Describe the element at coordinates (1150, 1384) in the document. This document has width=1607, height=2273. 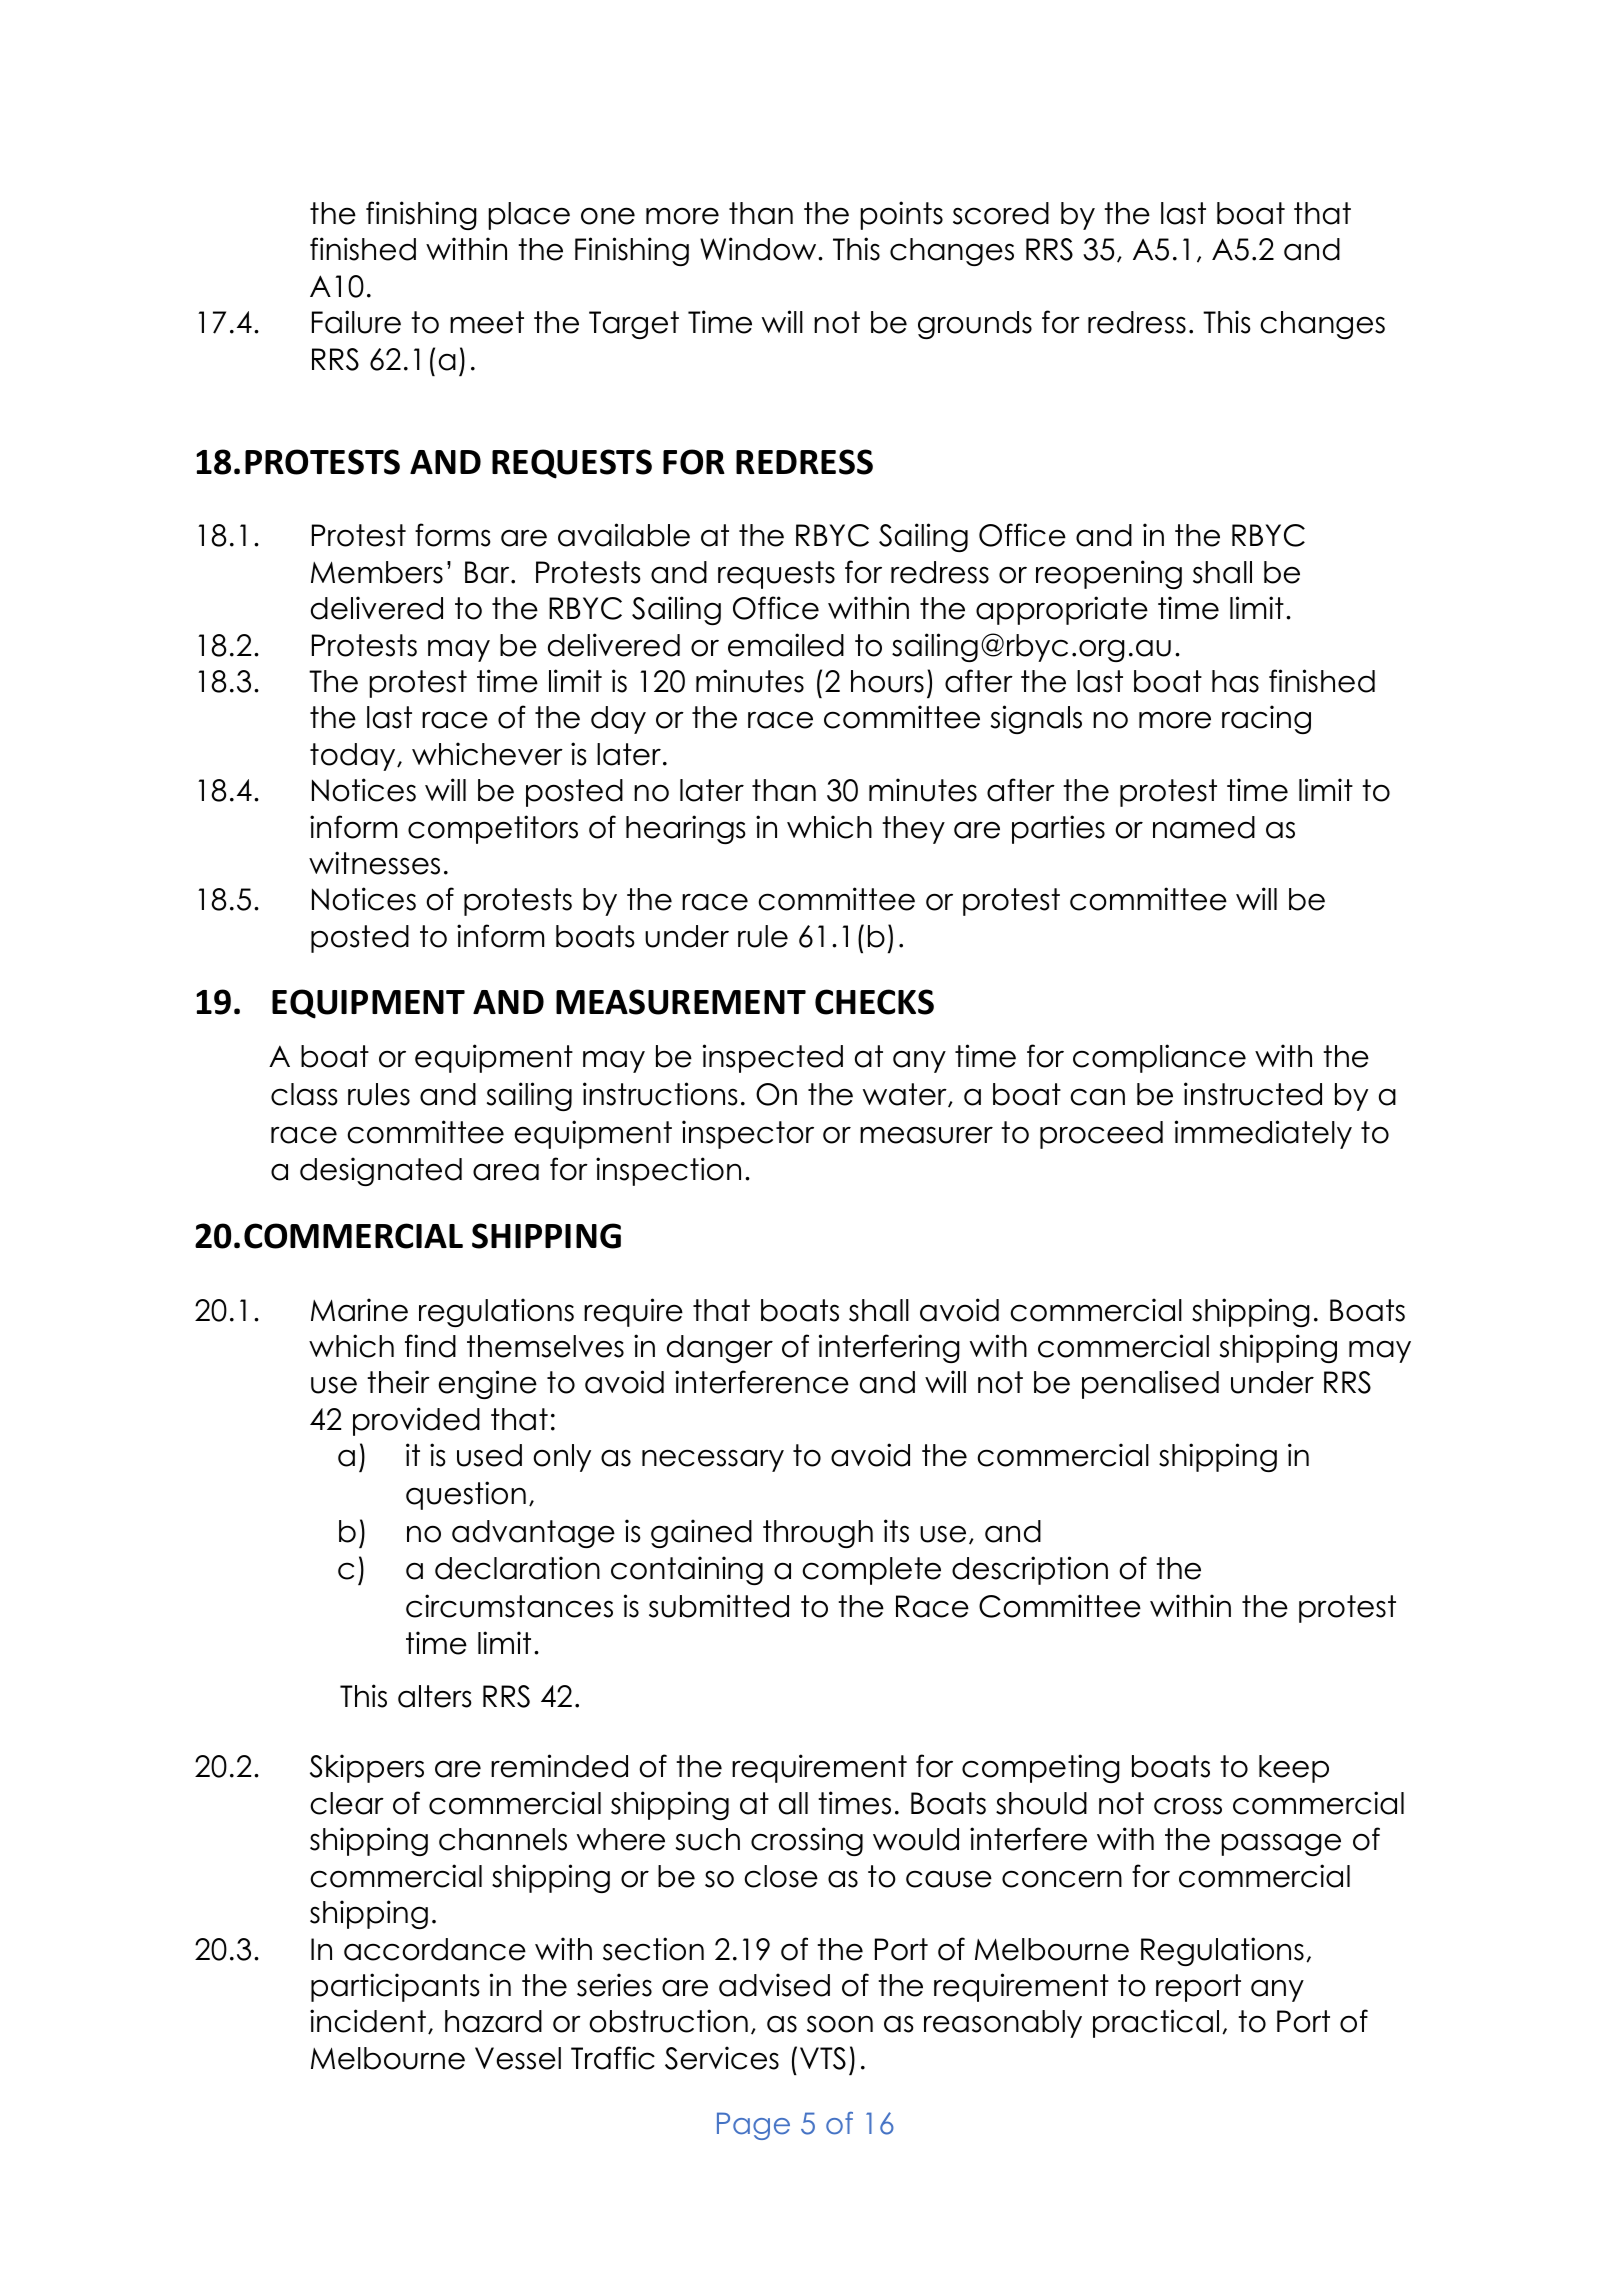
I see `penalised` at that location.
